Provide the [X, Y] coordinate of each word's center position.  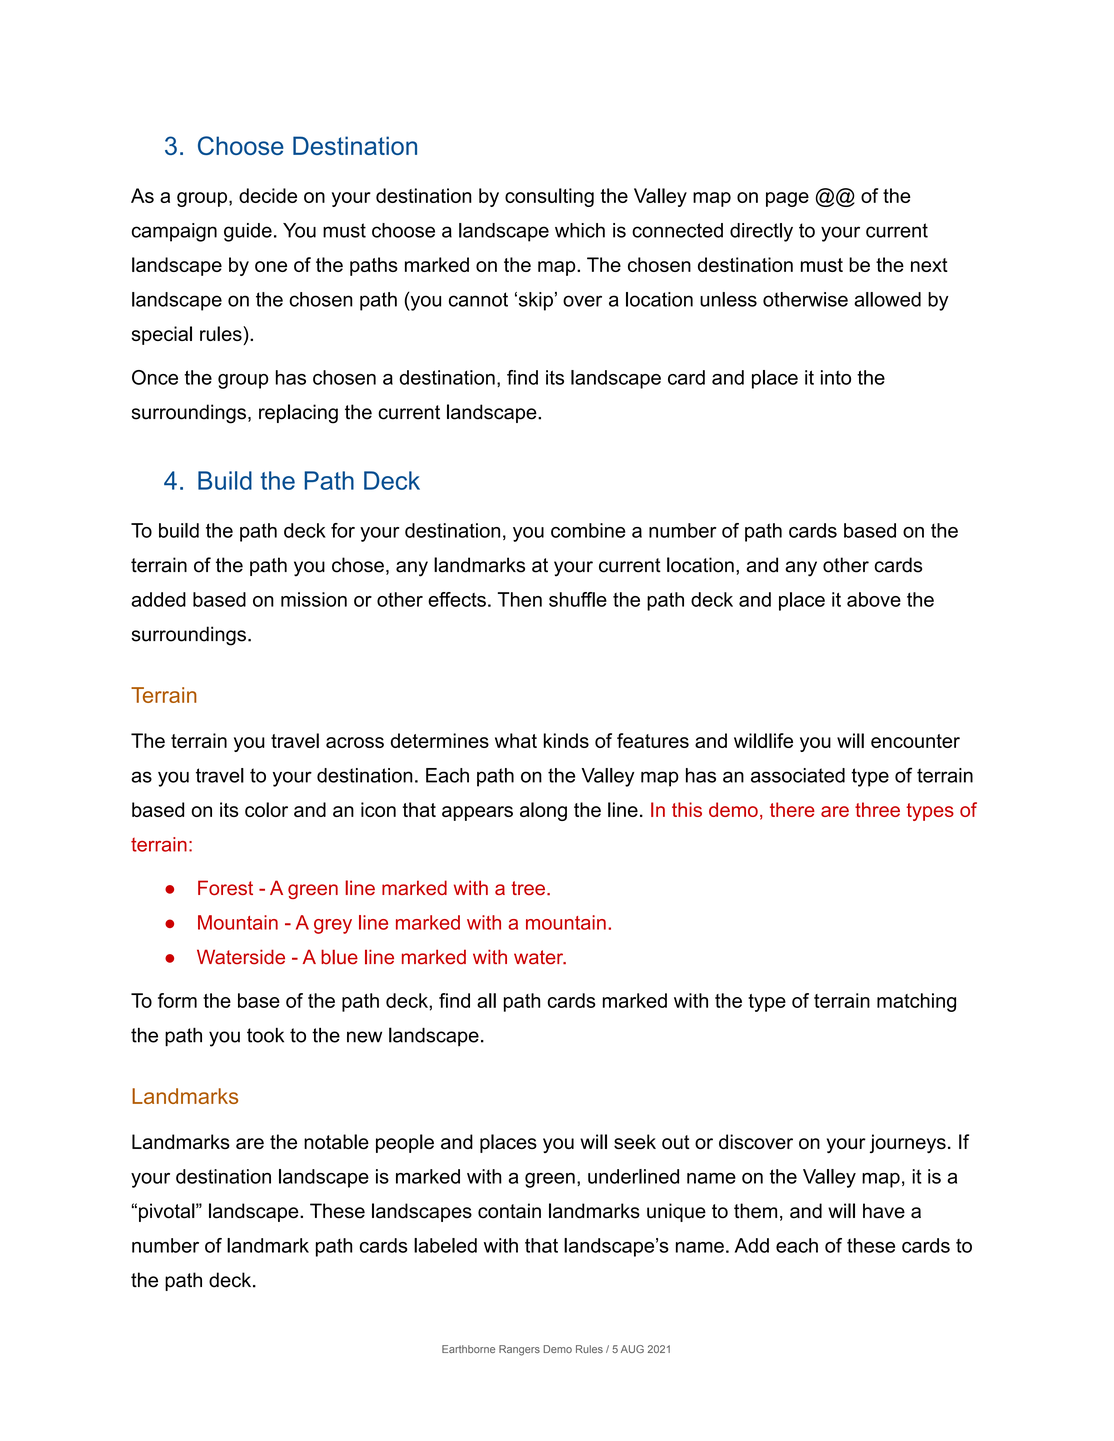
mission [314, 599]
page [787, 199]
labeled [445, 1245]
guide [248, 232]
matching [916, 1002]
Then [520, 599]
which [580, 230]
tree [528, 888]
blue [339, 957]
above [874, 599]
